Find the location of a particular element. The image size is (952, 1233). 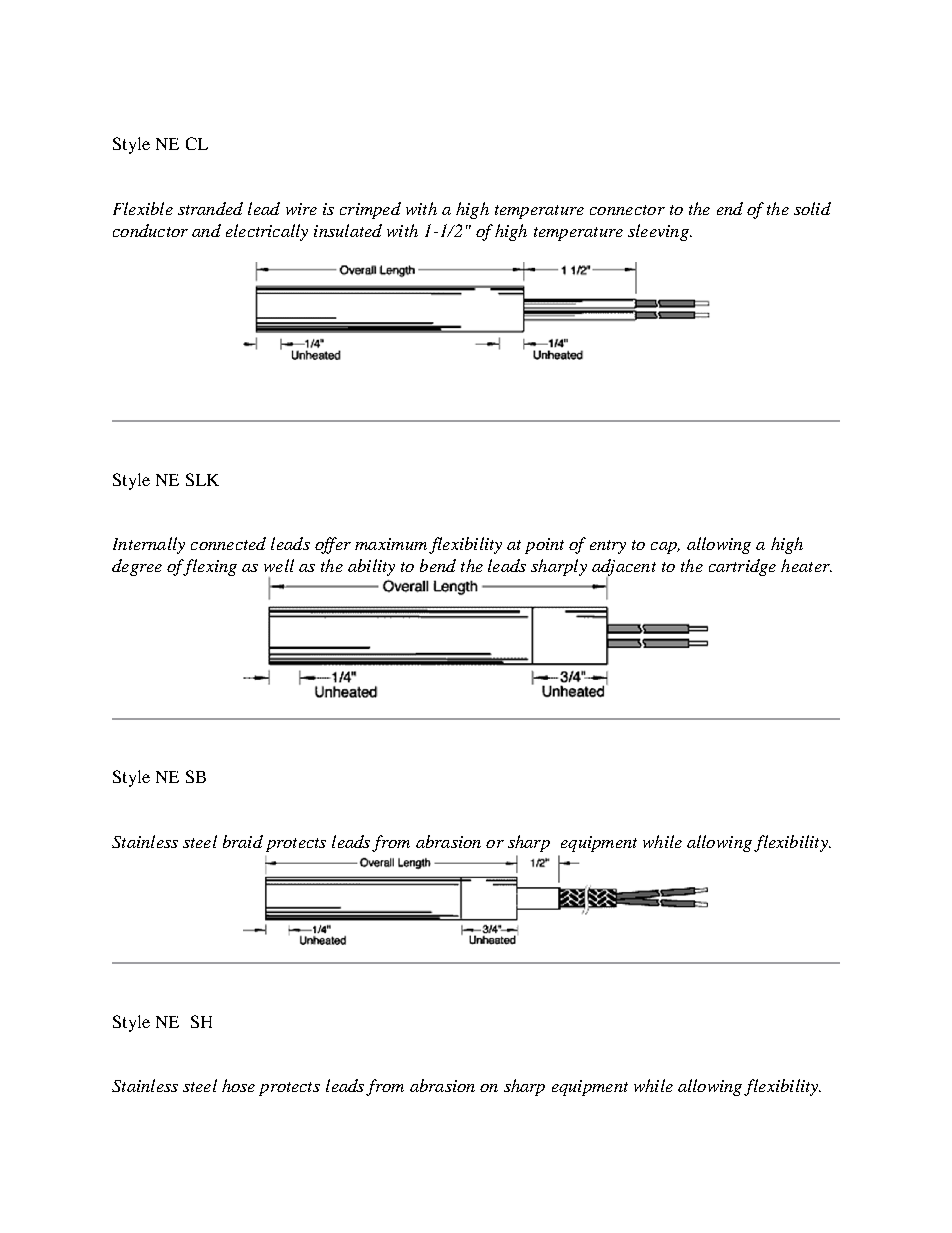

solid is located at coordinates (812, 208).
